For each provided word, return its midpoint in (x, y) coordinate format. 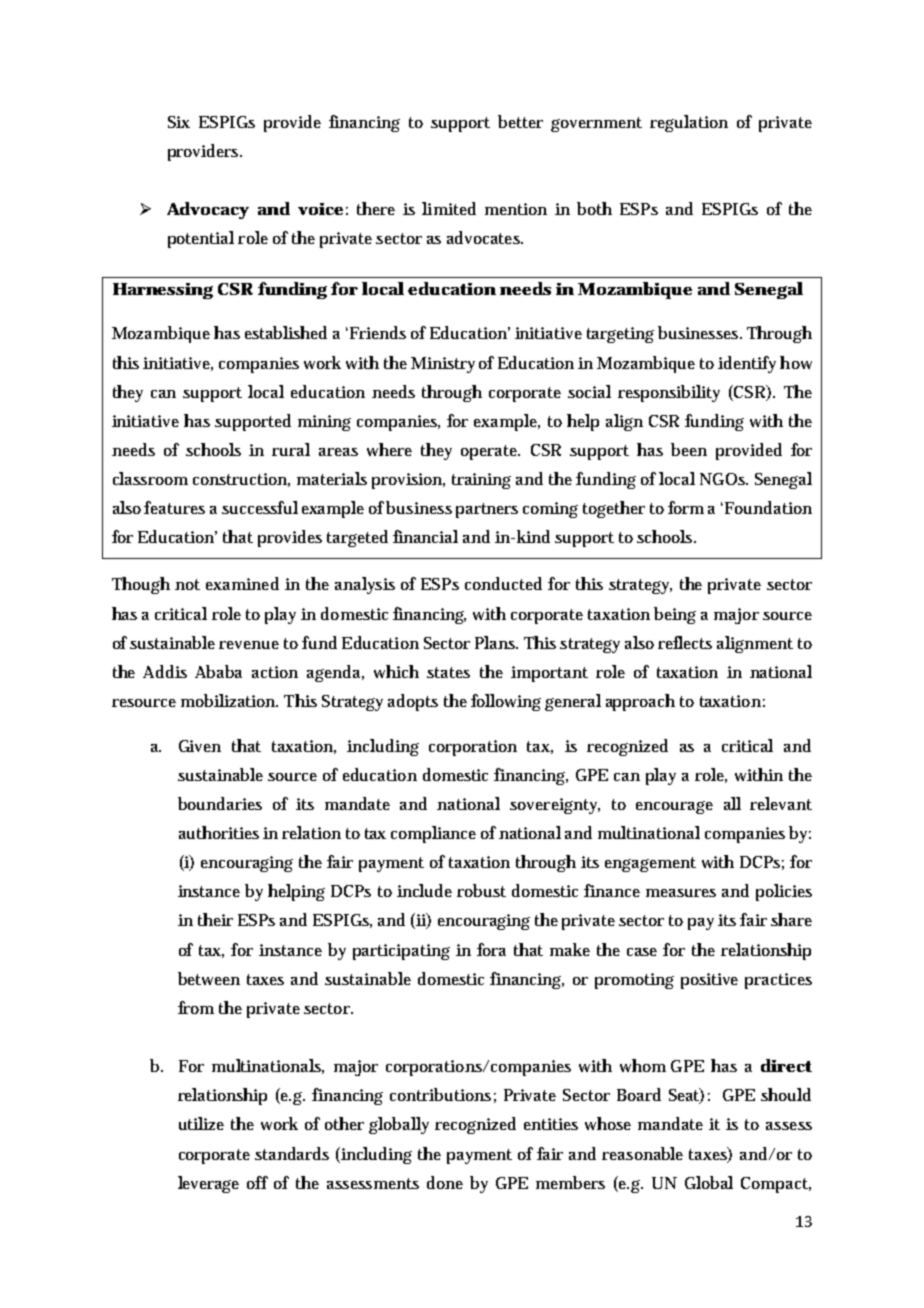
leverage (208, 1184)
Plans (496, 642)
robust (481, 890)
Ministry (443, 365)
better (520, 121)
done (445, 1182)
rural (291, 449)
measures (681, 893)
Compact (776, 1185)
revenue (249, 645)
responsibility (669, 393)
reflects (685, 642)
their (215, 919)
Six (179, 122)
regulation (689, 123)
